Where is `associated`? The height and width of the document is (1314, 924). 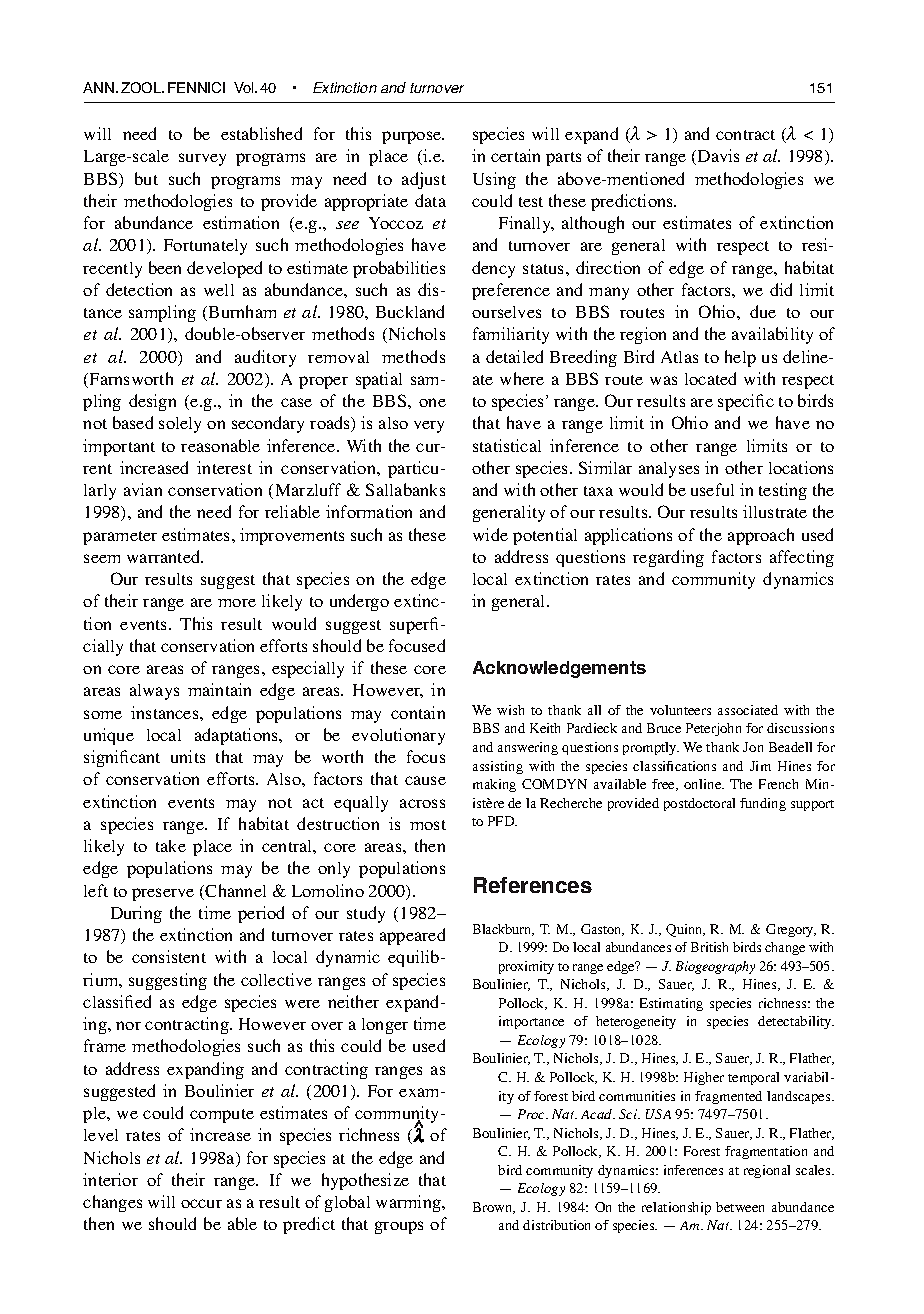
associated is located at coordinates (748, 710).
